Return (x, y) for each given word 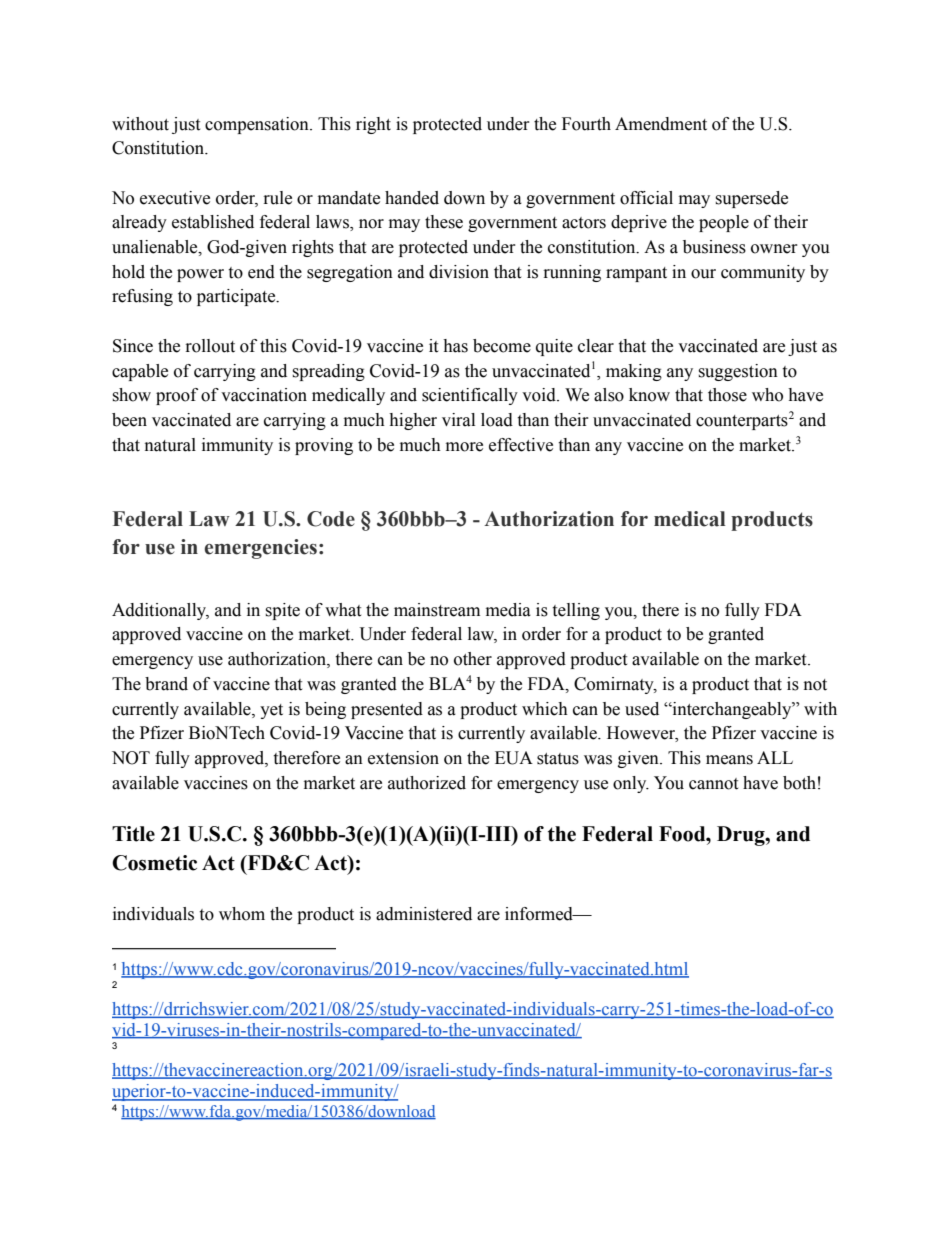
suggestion (738, 372)
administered (424, 914)
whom (242, 914)
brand (166, 684)
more (464, 447)
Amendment (661, 124)
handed (412, 198)
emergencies (260, 549)
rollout (210, 346)
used (642, 709)
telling (576, 611)
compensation (258, 125)
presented (387, 710)
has (455, 346)
